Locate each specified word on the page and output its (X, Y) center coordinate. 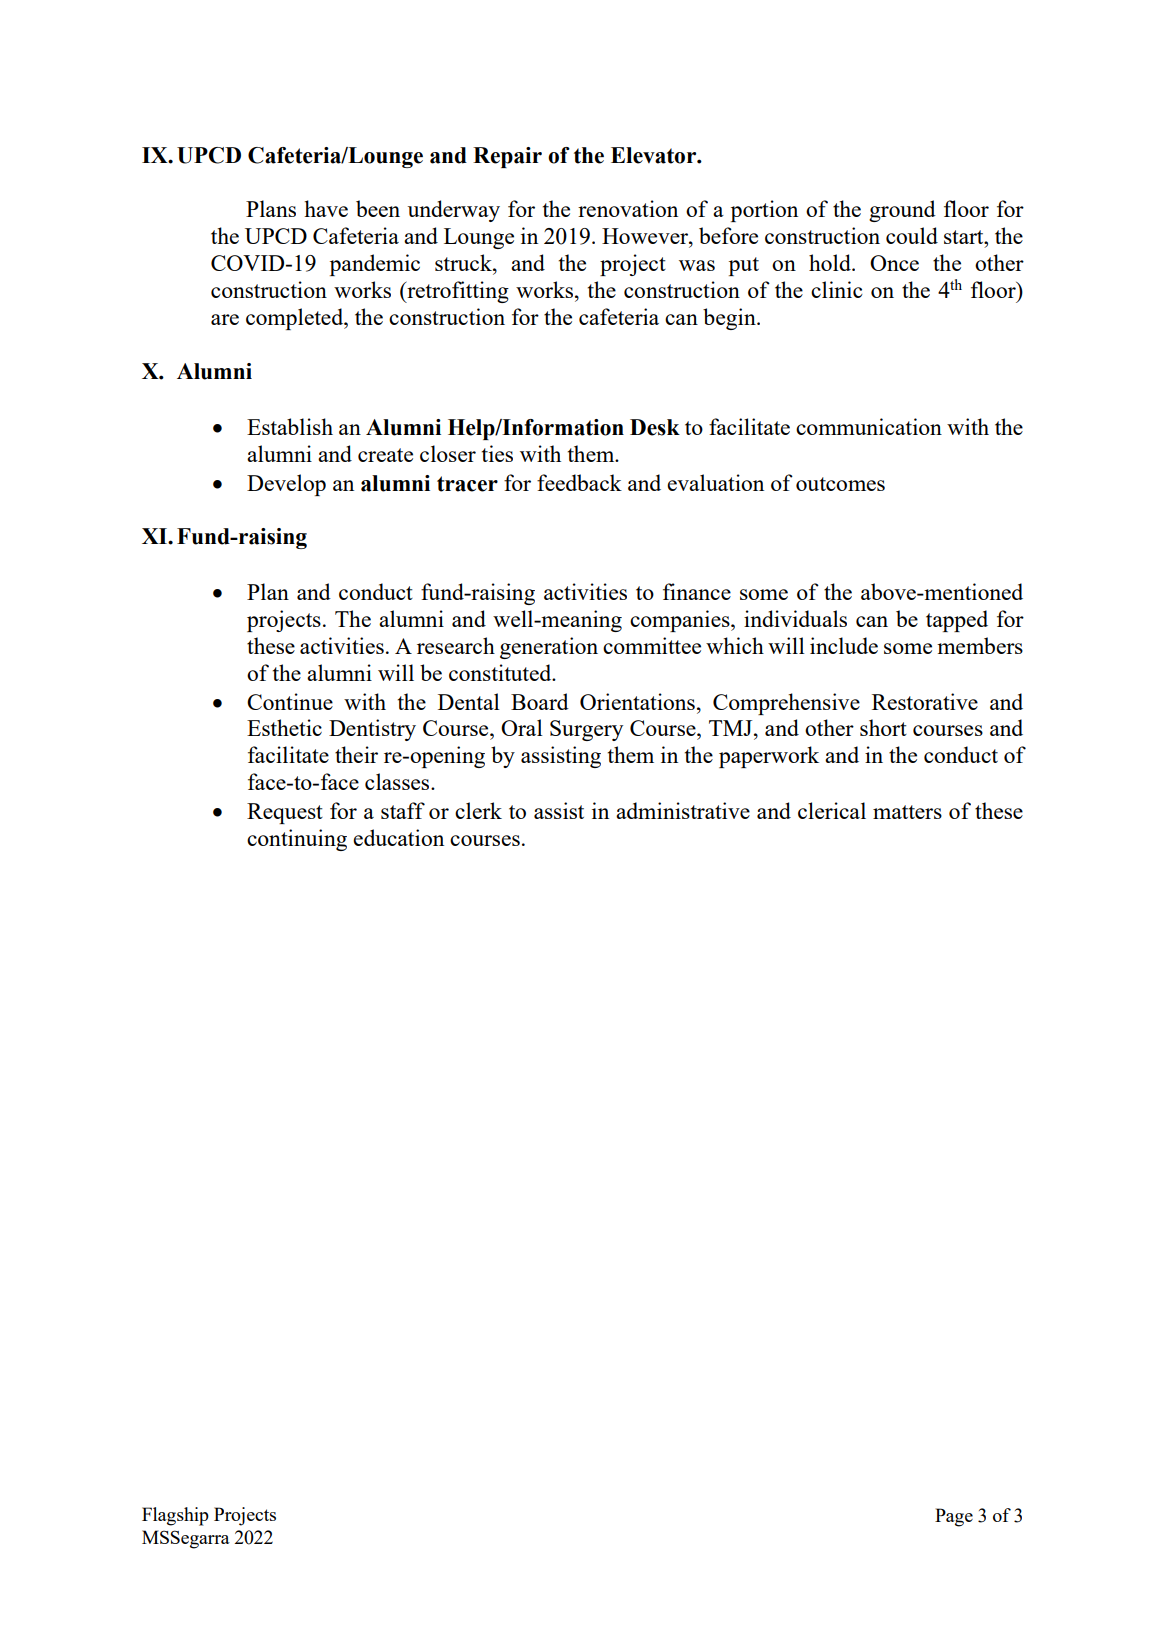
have (326, 208)
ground (902, 211)
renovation (628, 208)
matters (907, 812)
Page (954, 1517)
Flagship (175, 1516)
